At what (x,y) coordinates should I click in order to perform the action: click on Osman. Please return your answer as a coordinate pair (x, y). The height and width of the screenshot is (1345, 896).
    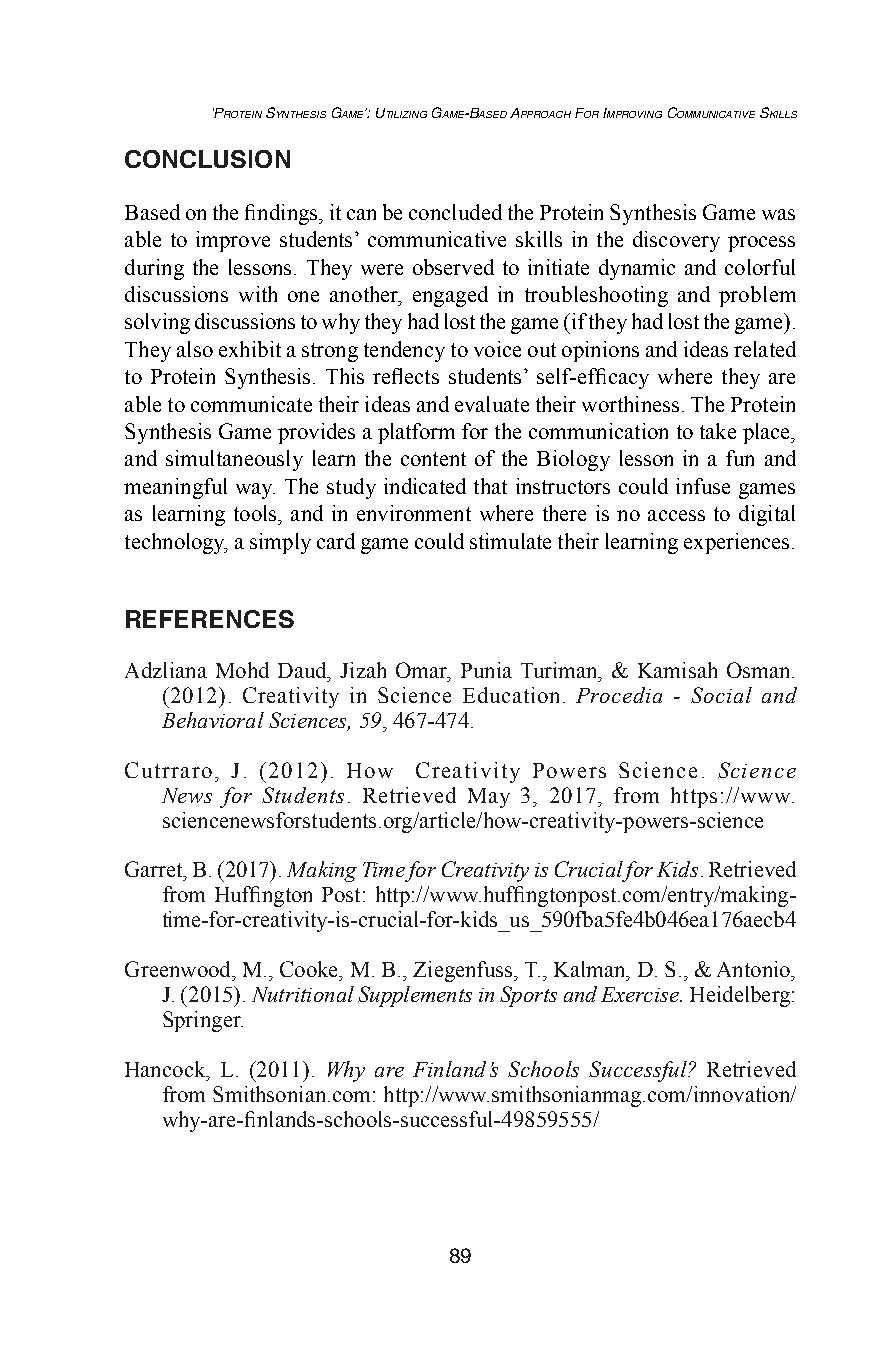
    Looking at the image, I should click on (760, 670).
